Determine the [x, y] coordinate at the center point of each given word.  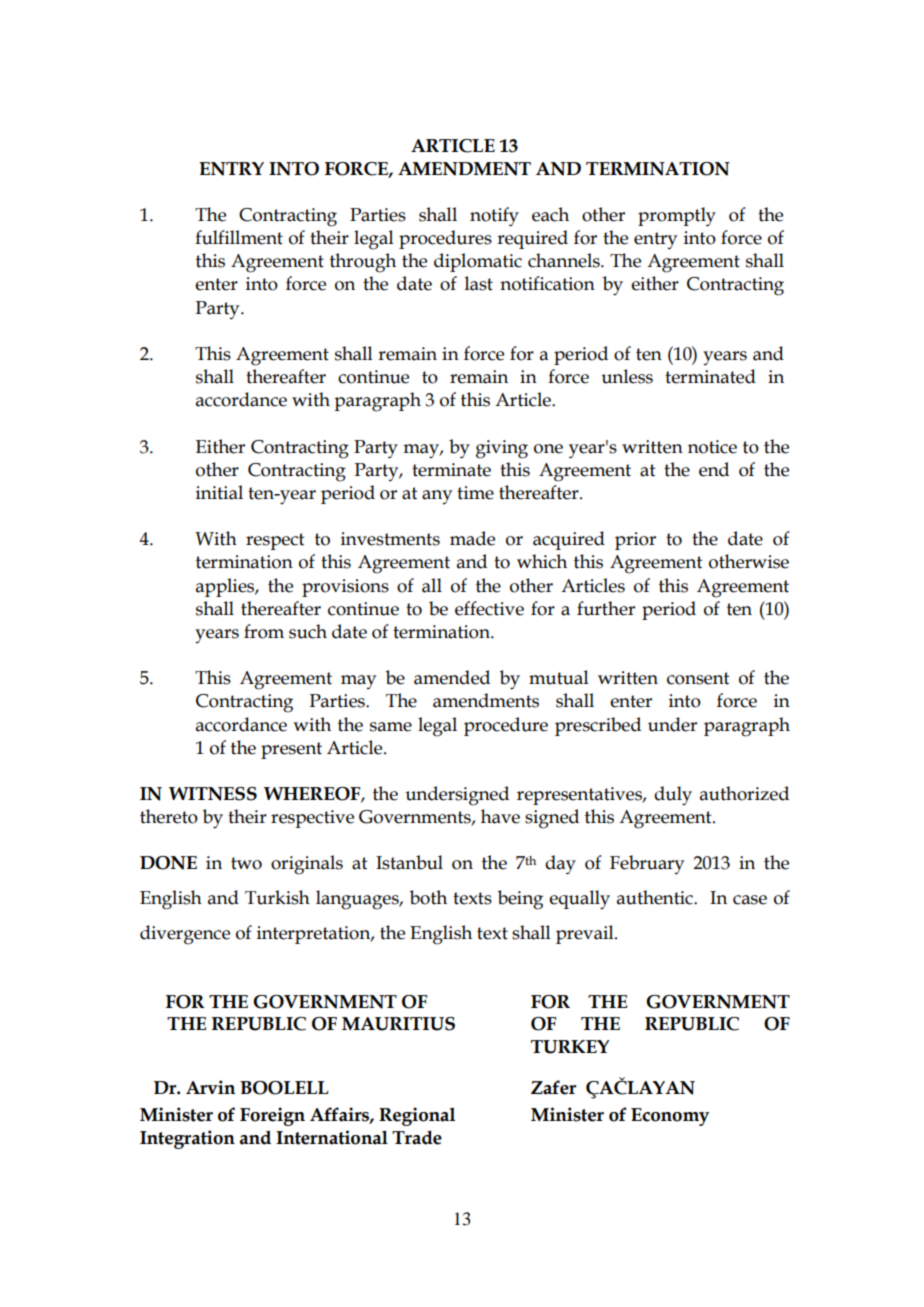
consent [698, 678]
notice [712, 447]
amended [452, 677]
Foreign [272, 1116]
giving [502, 449]
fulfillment [239, 237]
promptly [677, 217]
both [428, 897]
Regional [417, 1116]
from [264, 631]
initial [219, 492]
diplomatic [478, 262]
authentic [656, 897]
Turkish [277, 897]
